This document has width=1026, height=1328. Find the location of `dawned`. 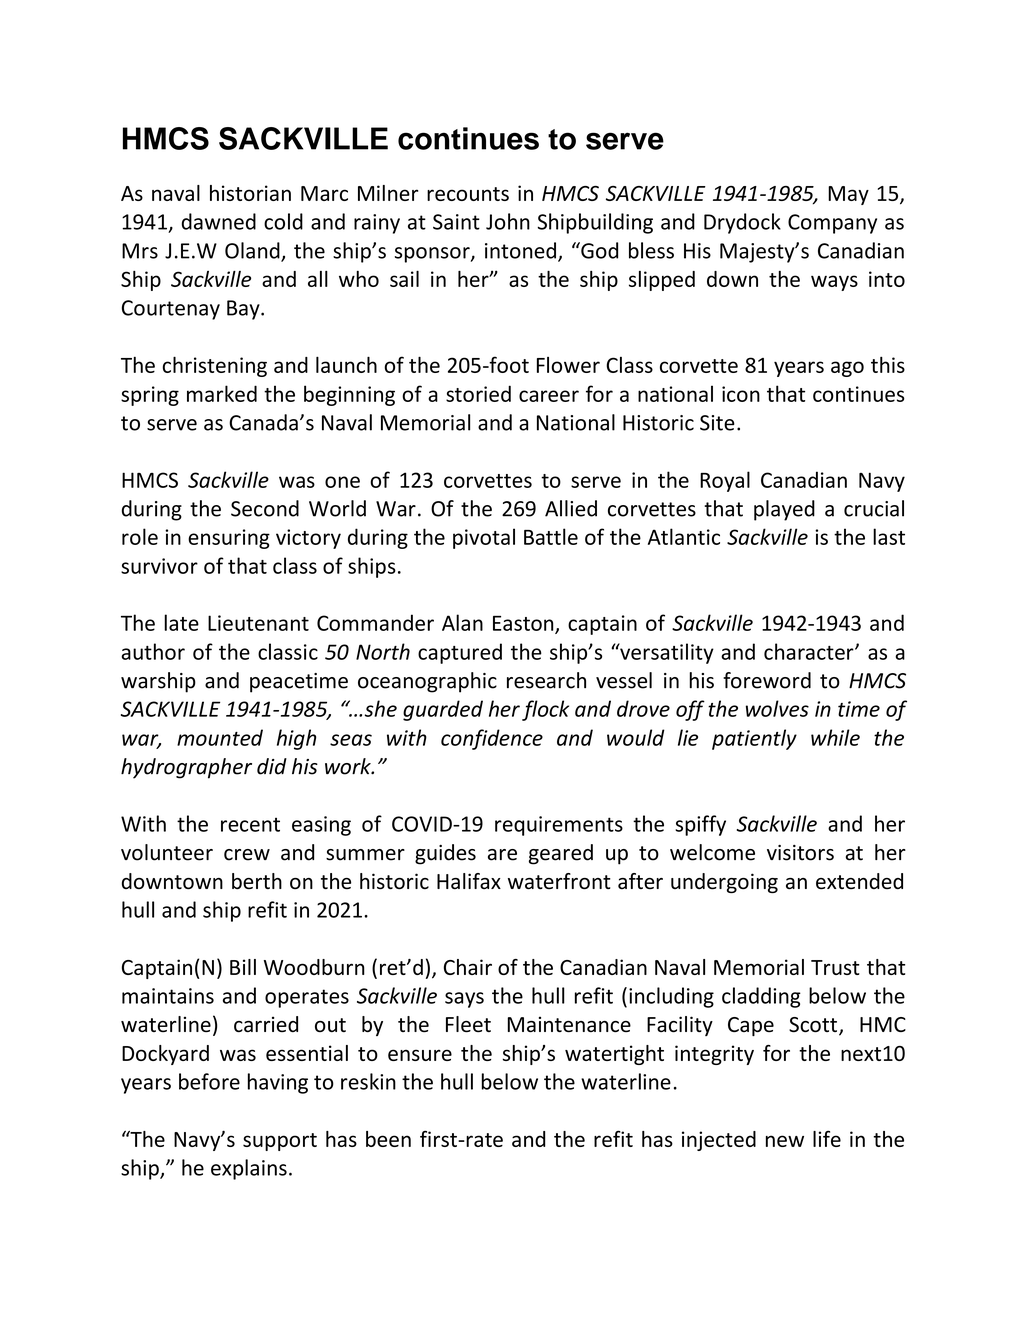

dawned is located at coordinates (219, 221).
